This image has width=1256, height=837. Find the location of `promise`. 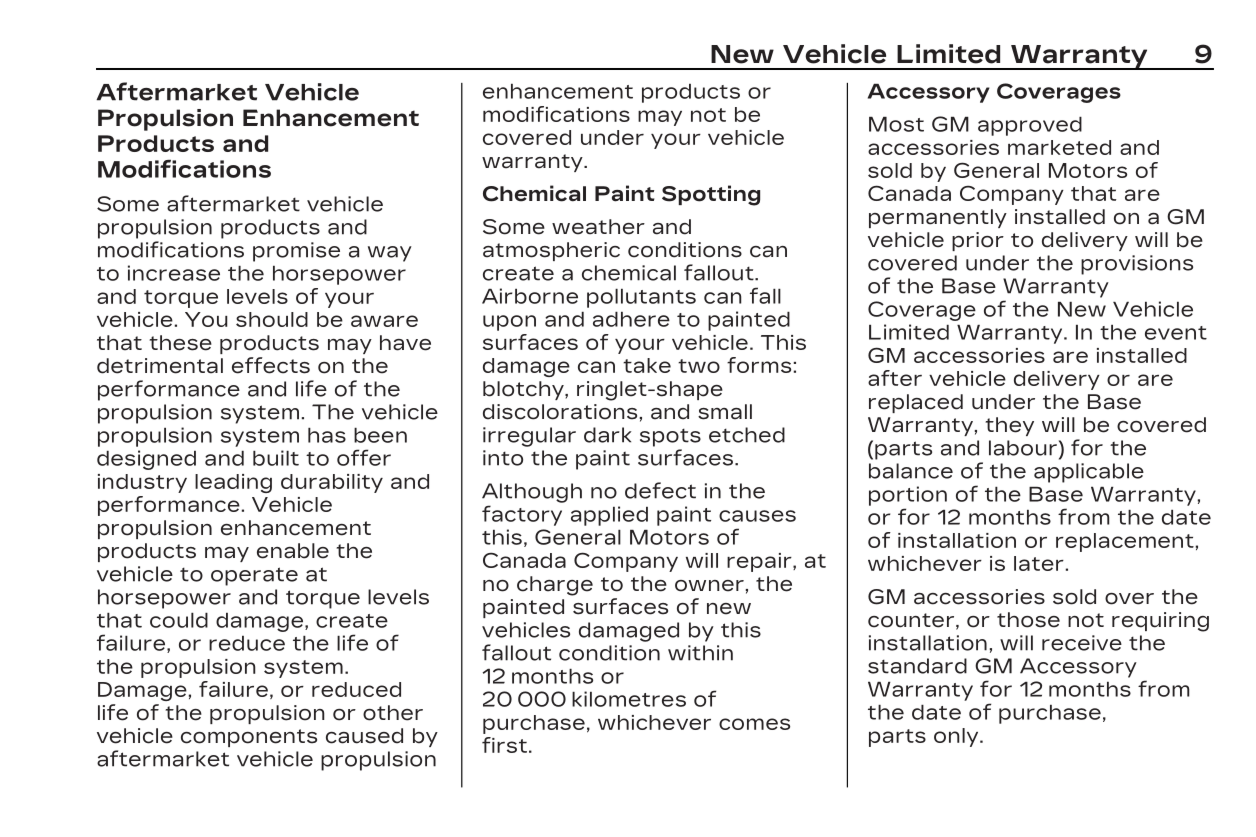

promise is located at coordinates (296, 252).
